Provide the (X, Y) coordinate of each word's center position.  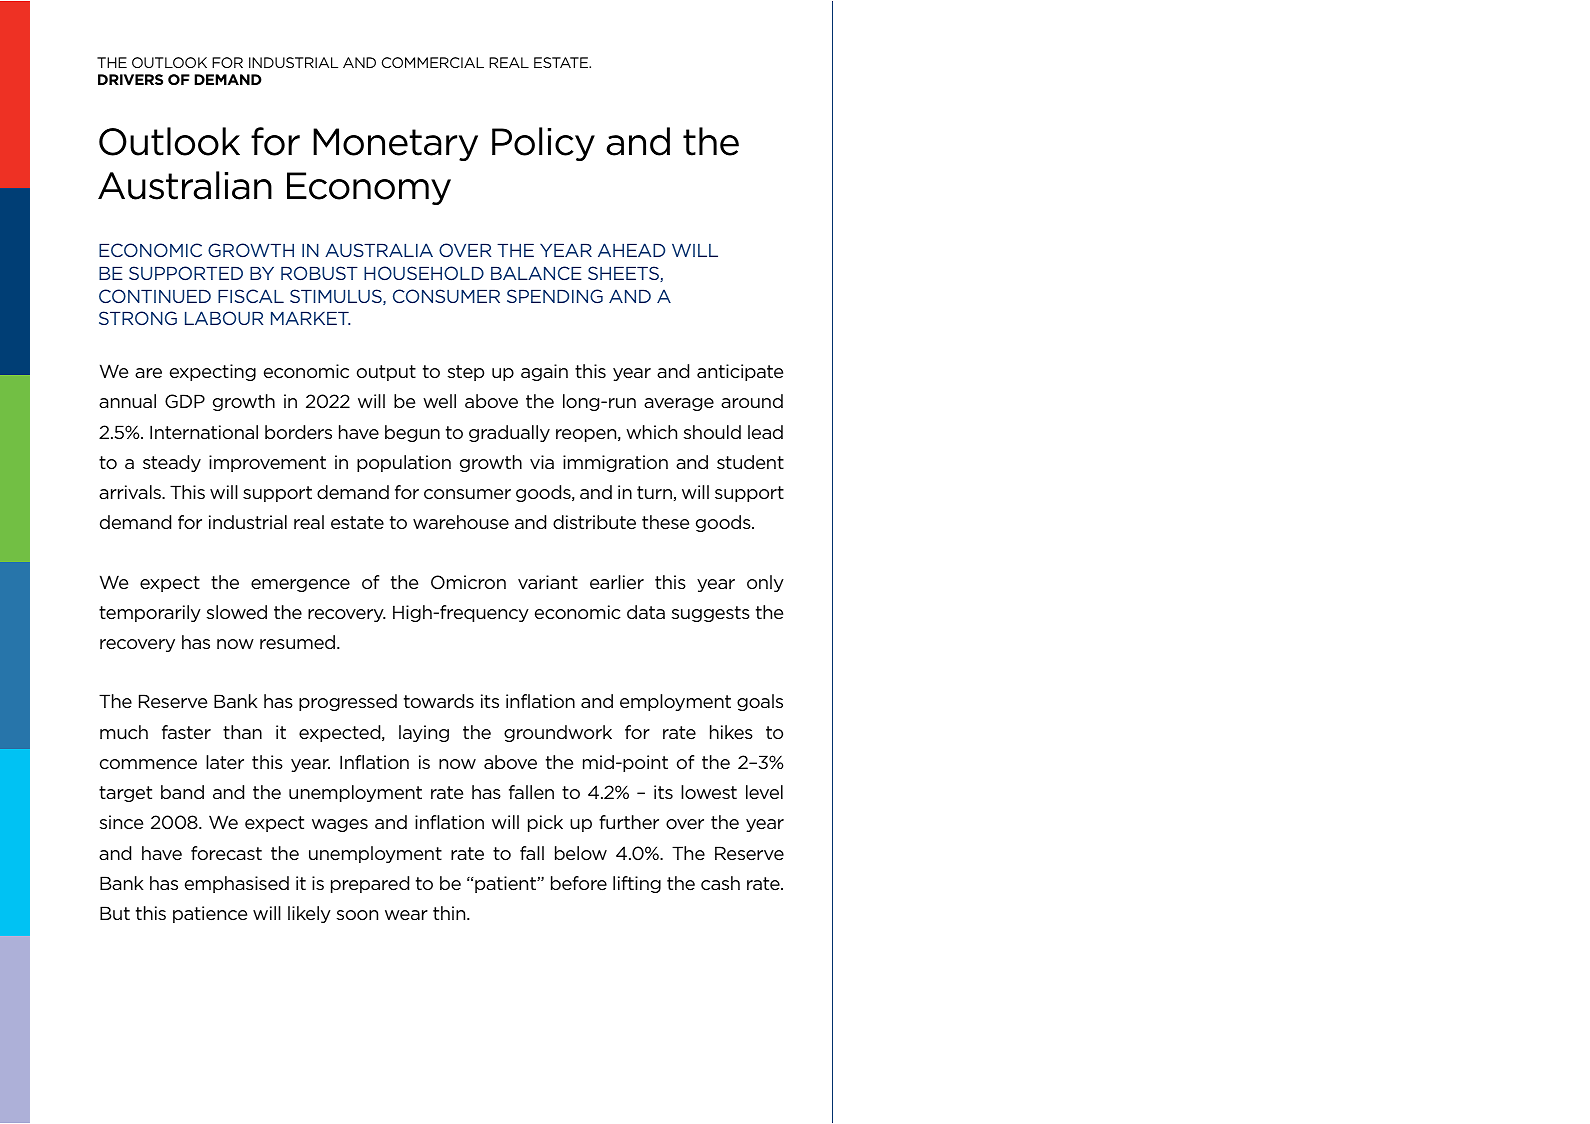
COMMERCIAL (433, 62)
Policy (543, 144)
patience (210, 914)
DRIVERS (130, 79)
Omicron (468, 582)
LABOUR (224, 318)
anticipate (740, 372)
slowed (237, 612)
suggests (711, 614)
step (466, 373)
